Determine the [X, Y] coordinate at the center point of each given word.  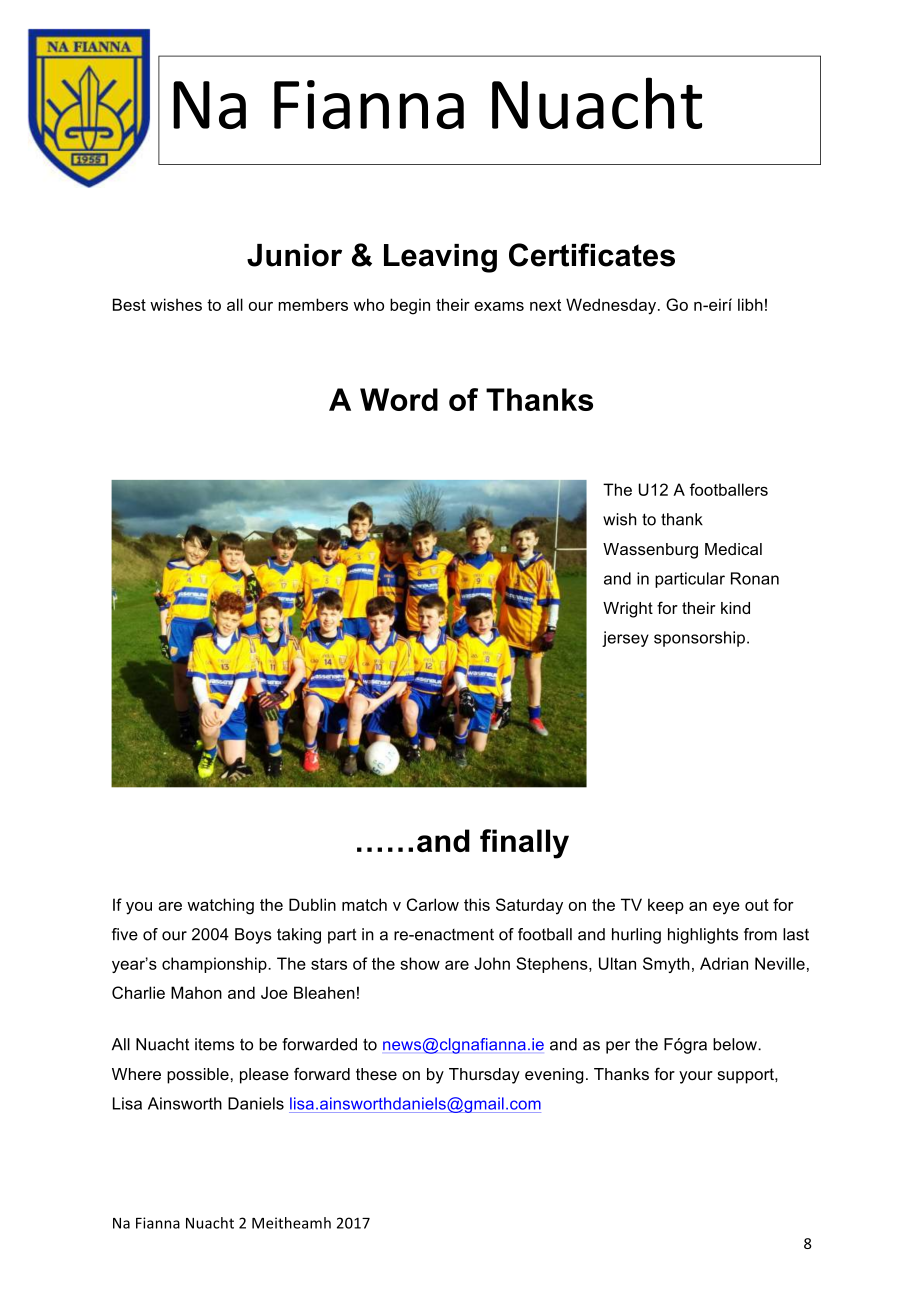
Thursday [484, 1076]
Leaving [440, 258]
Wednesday [612, 306]
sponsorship [699, 639]
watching [220, 906]
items [214, 1044]
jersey [625, 639]
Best [129, 304]
